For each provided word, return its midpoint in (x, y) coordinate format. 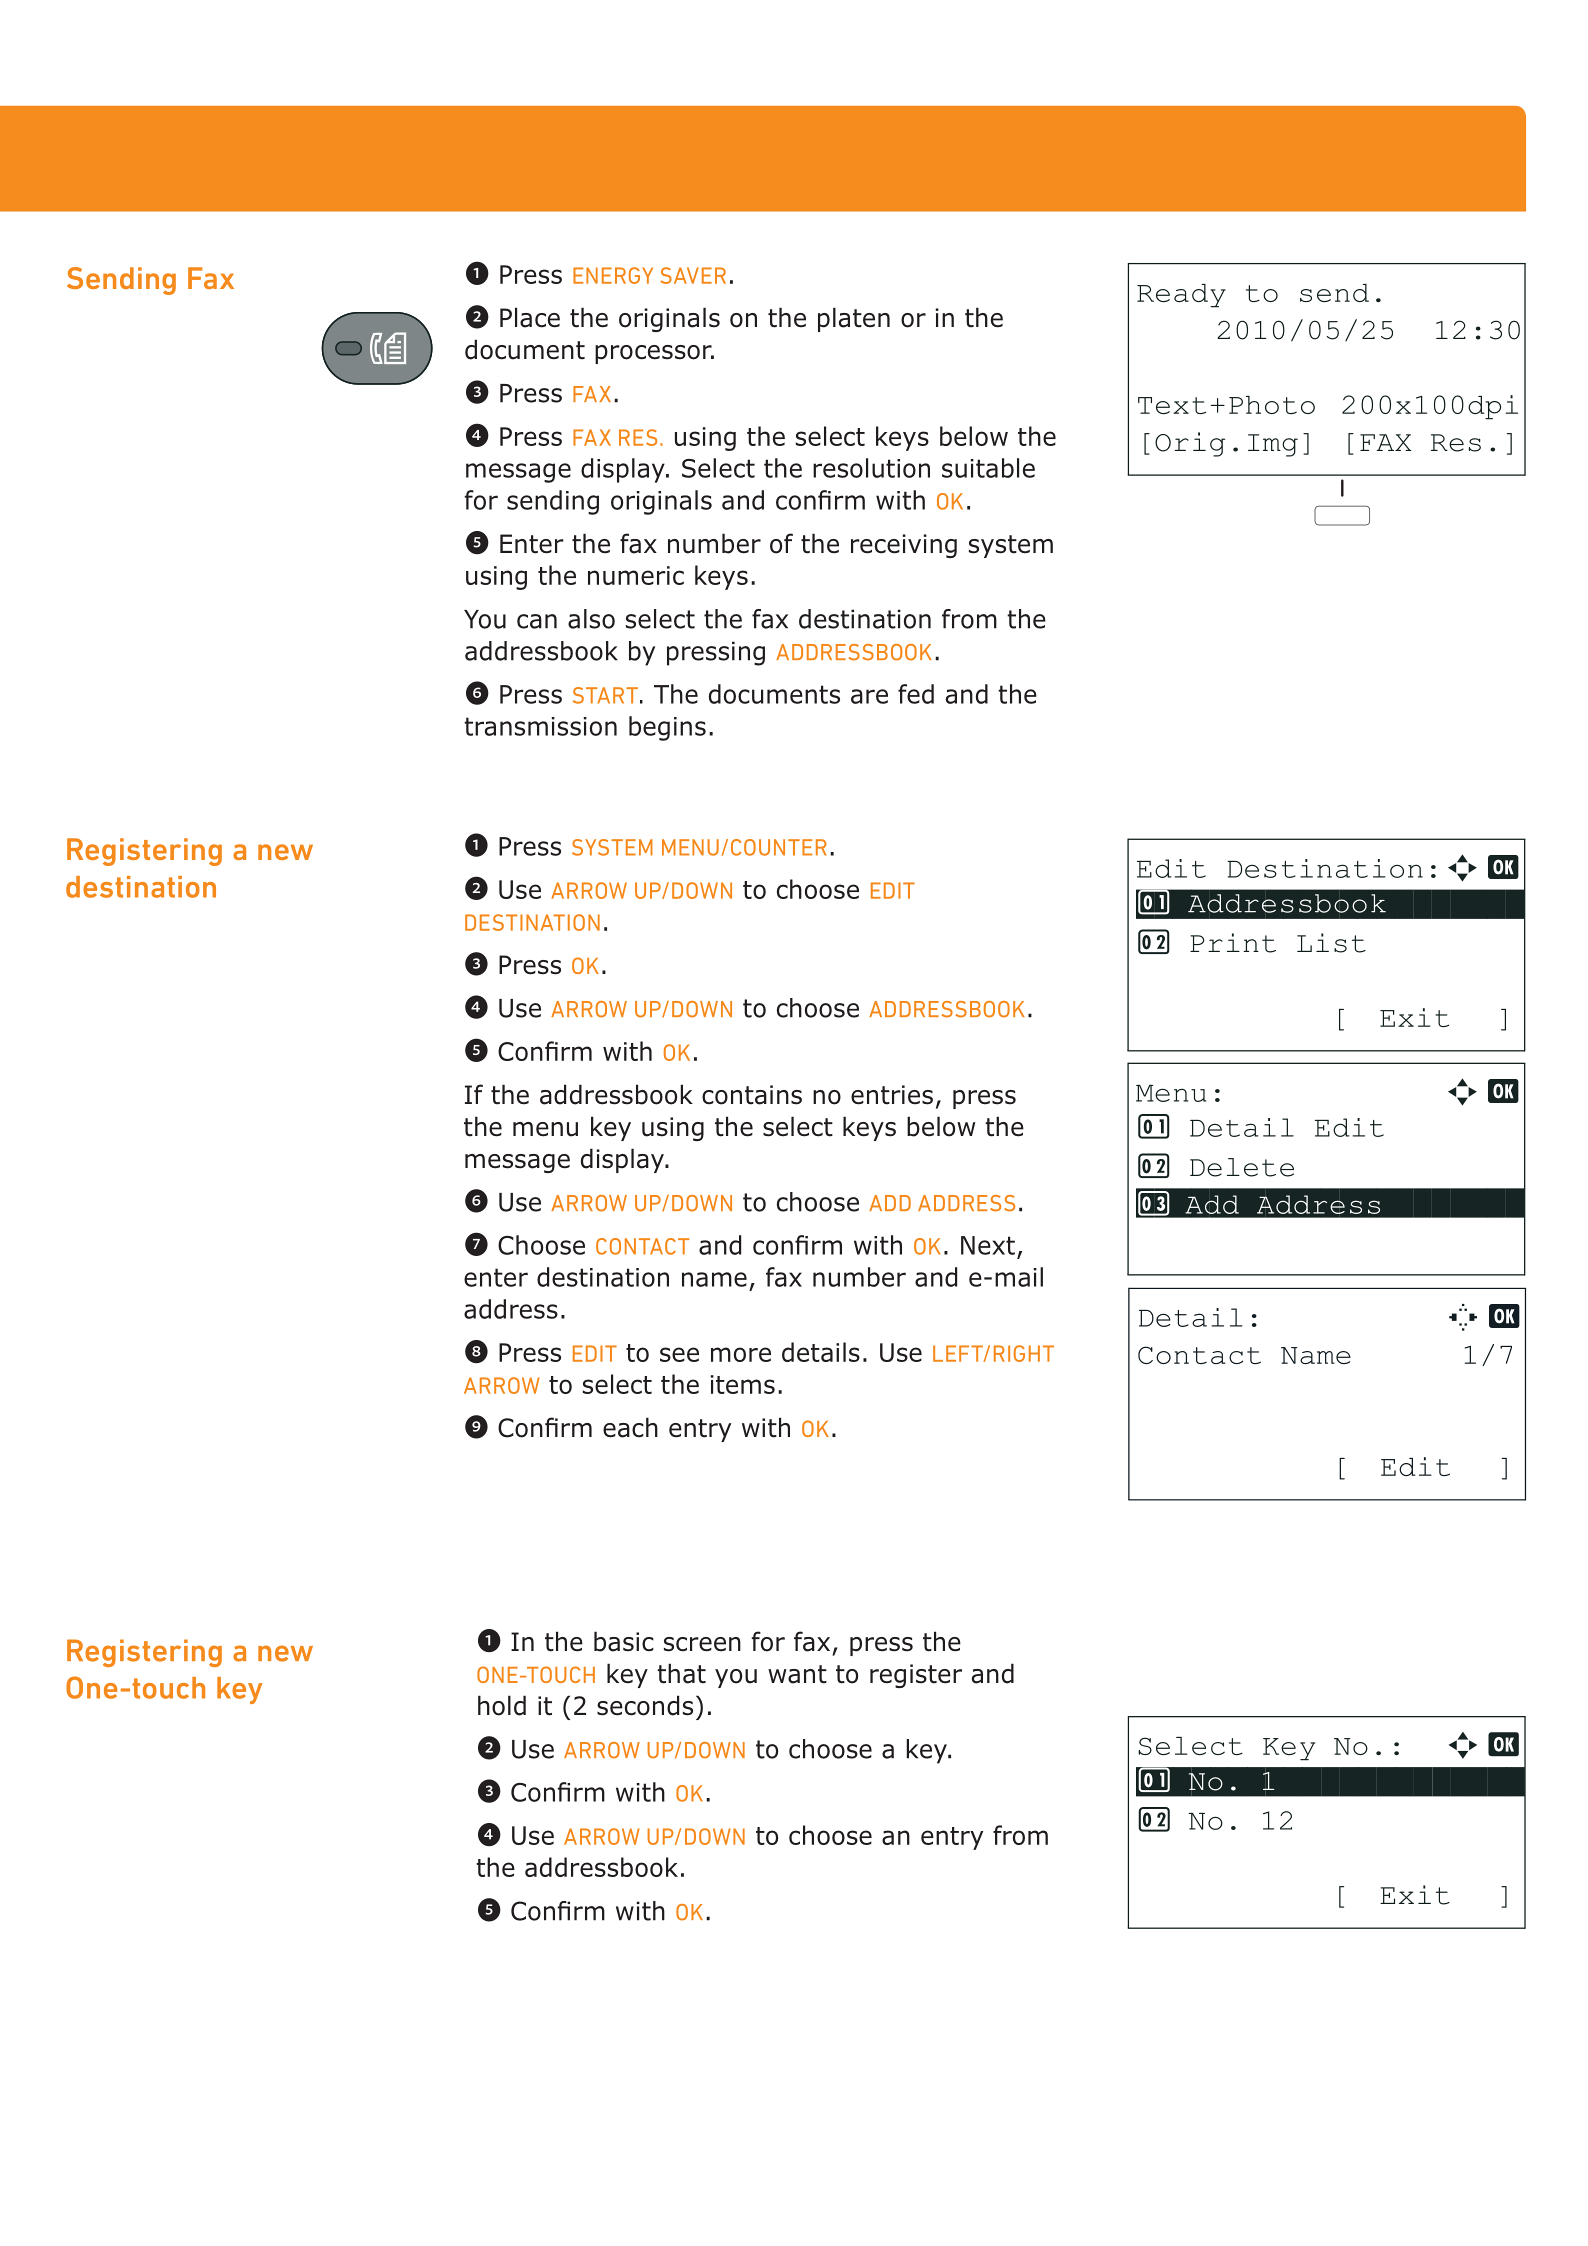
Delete (1242, 1167)
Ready (1181, 296)
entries (892, 1095)
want (797, 1674)
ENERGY (613, 275)
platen (854, 319)
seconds (645, 1705)
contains (752, 1095)
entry (952, 1838)
